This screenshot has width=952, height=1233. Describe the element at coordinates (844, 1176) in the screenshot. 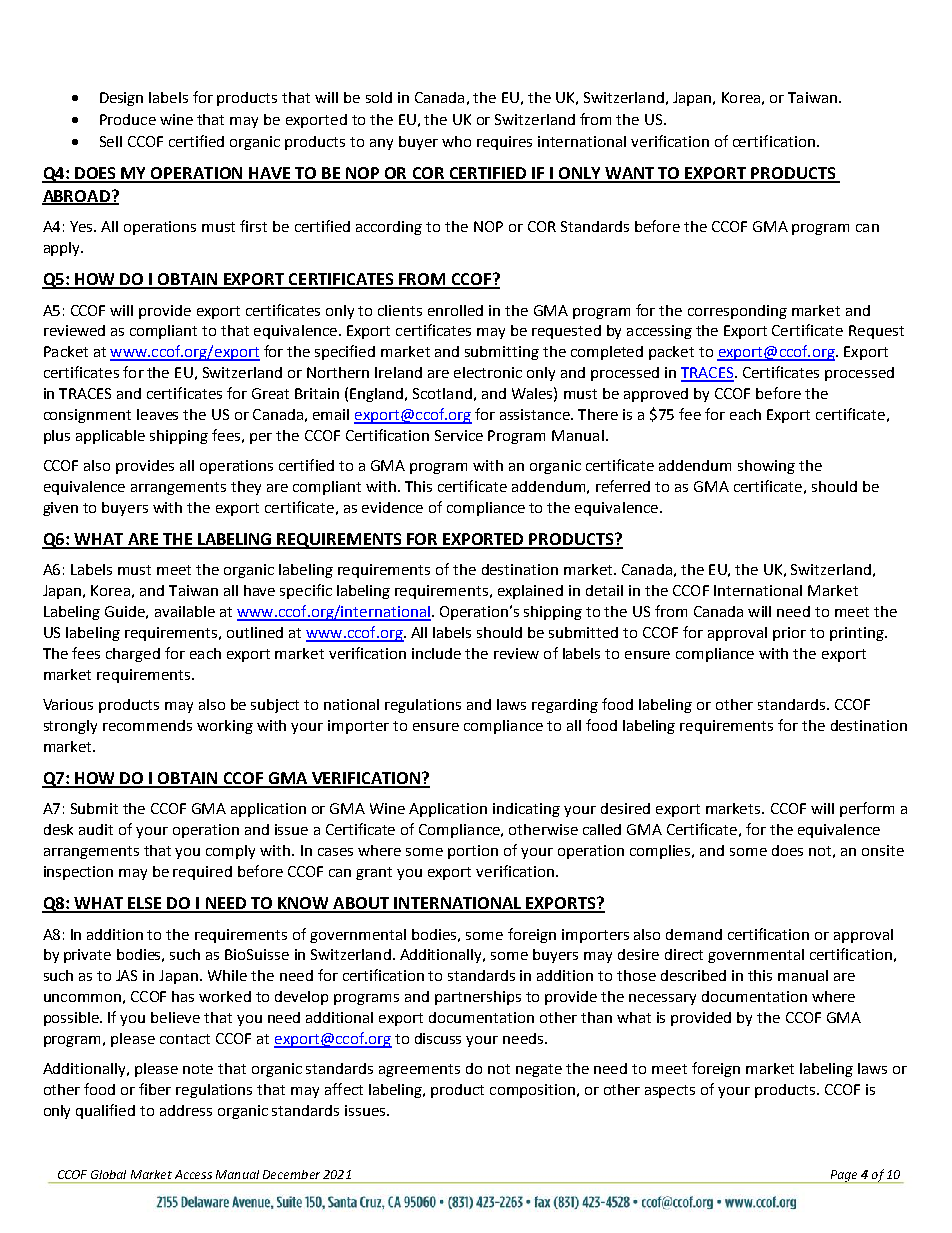

I see `Page` at that location.
